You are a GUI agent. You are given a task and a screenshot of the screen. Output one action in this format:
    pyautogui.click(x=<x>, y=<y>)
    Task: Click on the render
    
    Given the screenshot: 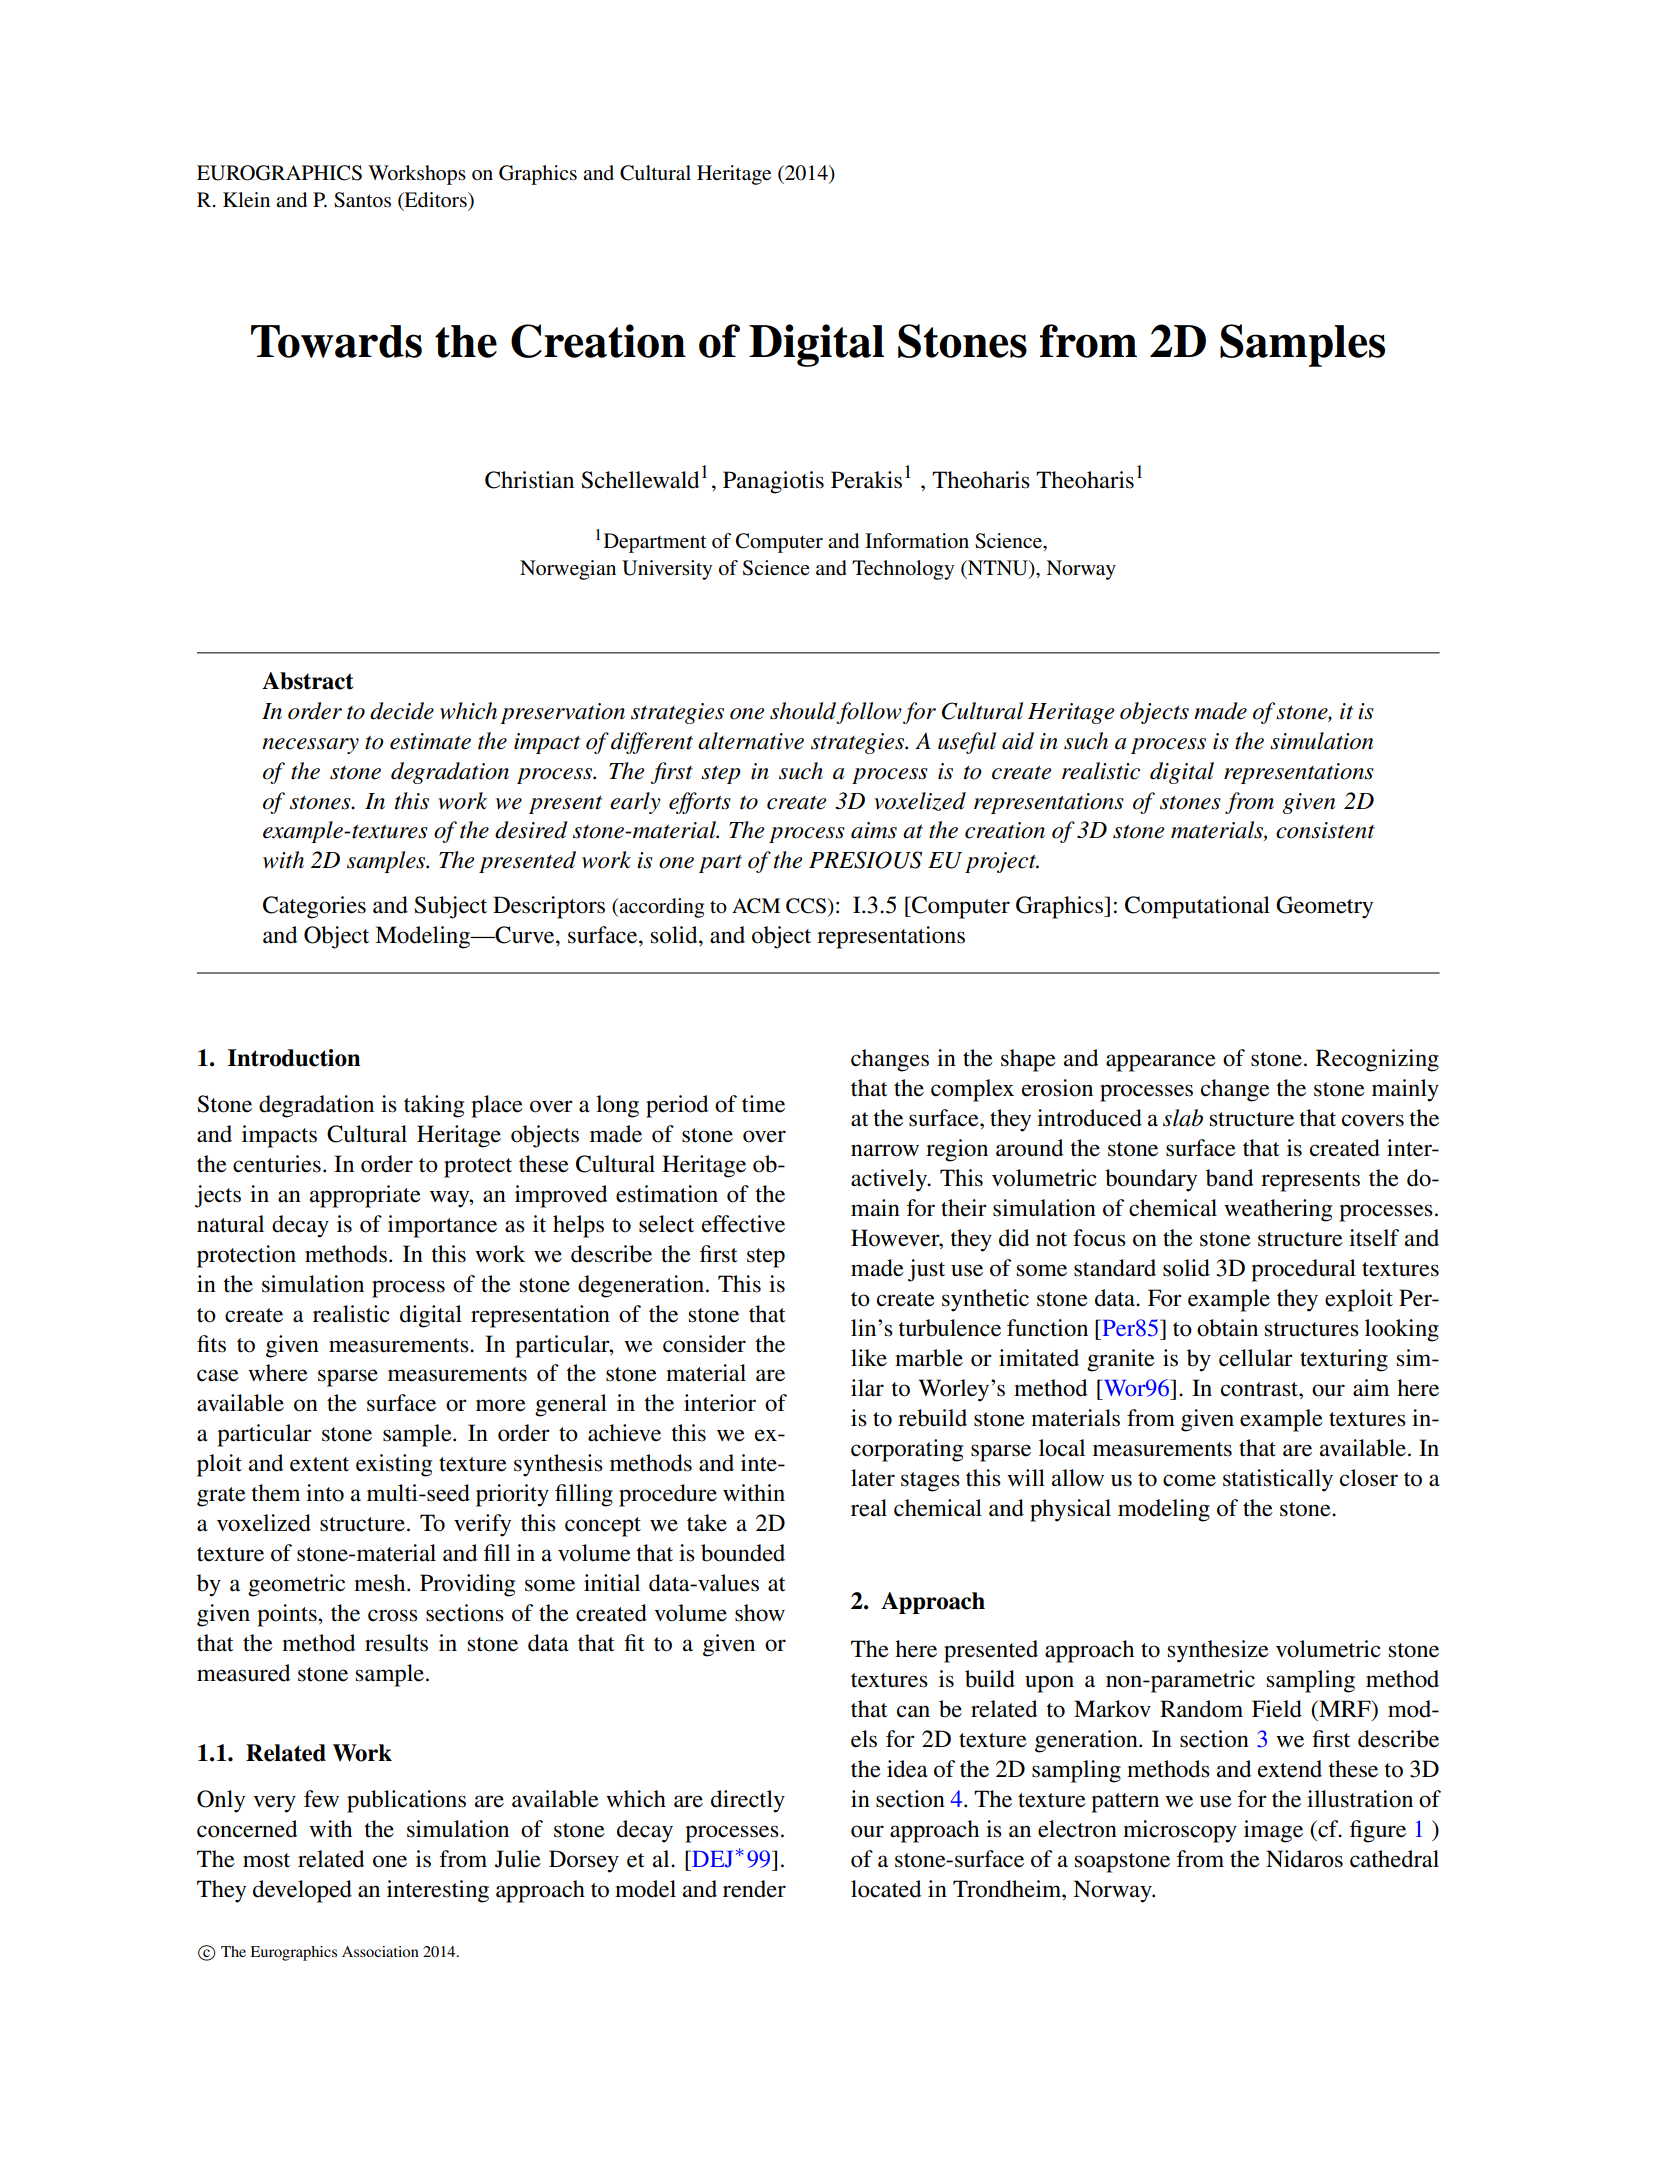 What is the action you would take?
    pyautogui.click(x=754, y=1889)
